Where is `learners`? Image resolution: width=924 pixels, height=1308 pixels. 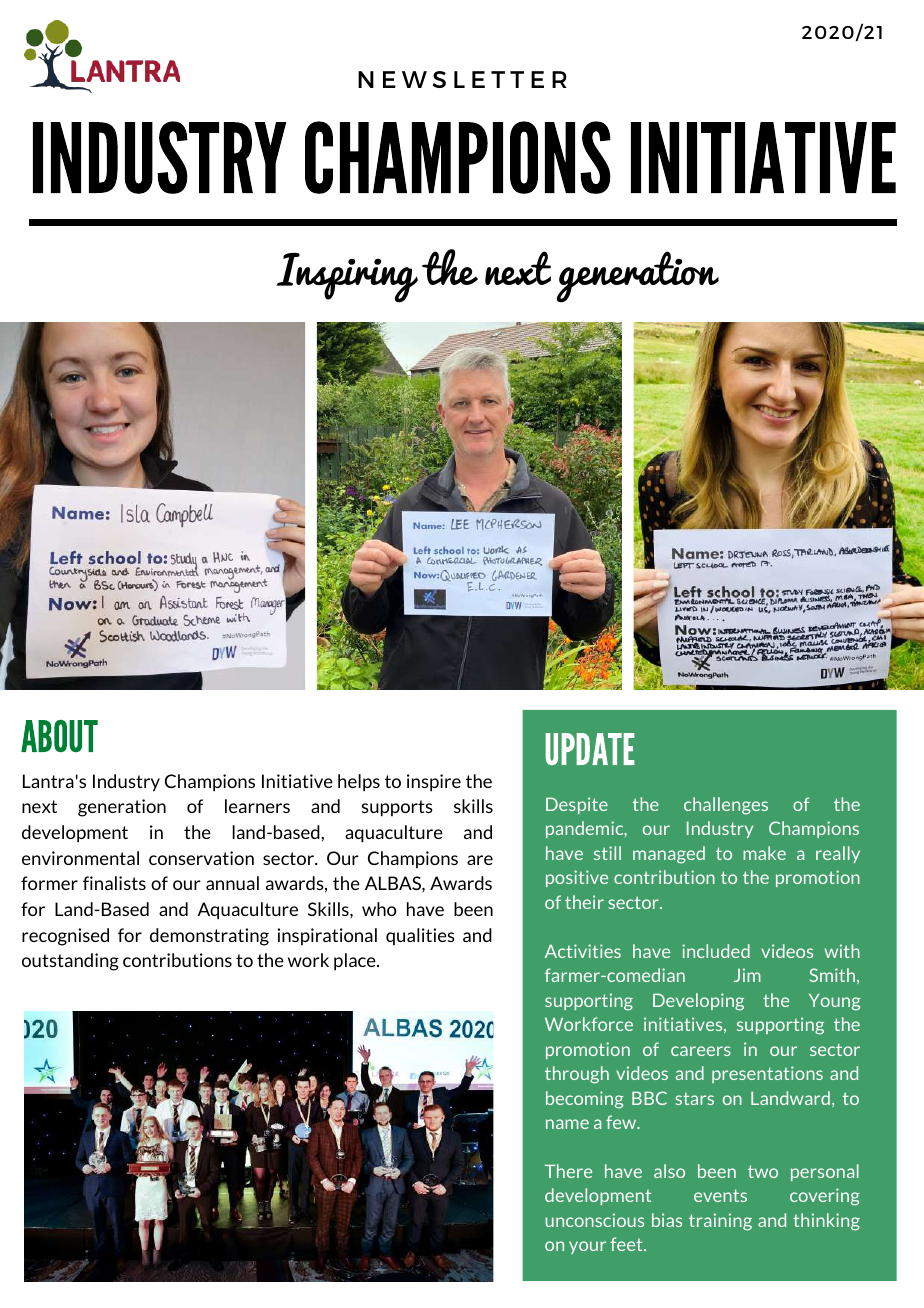
learners is located at coordinates (257, 806).
